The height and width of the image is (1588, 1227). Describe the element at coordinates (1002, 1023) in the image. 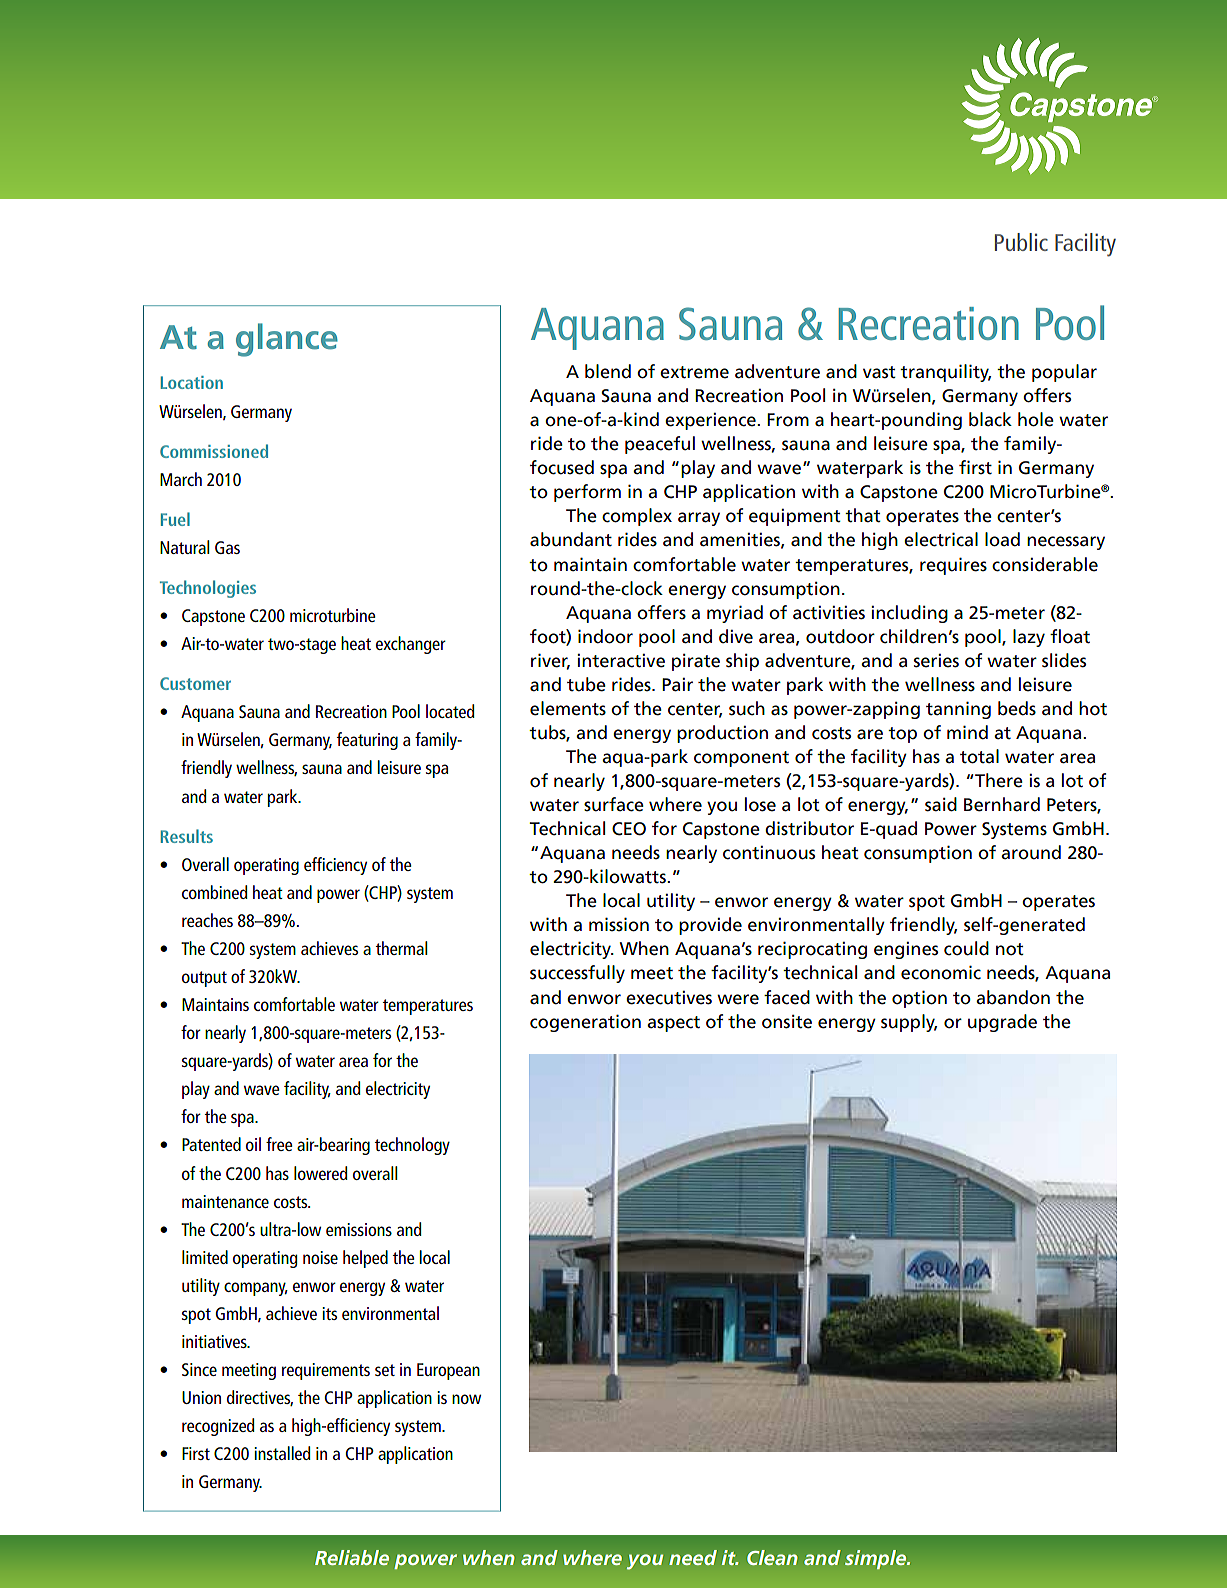

I see `upgrade` at that location.
